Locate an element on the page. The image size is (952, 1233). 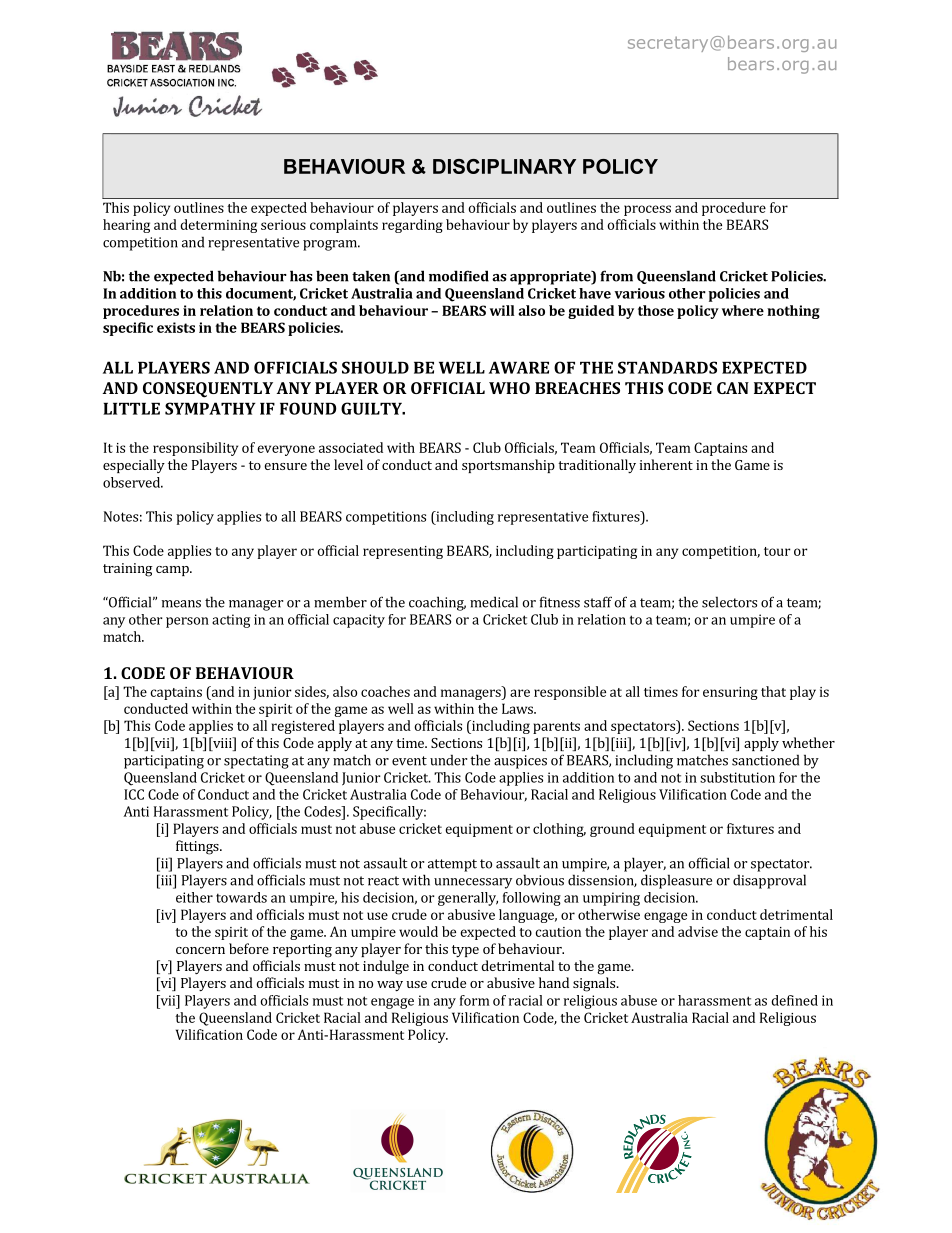
DISCIPLINARY is located at coordinates (504, 166).
